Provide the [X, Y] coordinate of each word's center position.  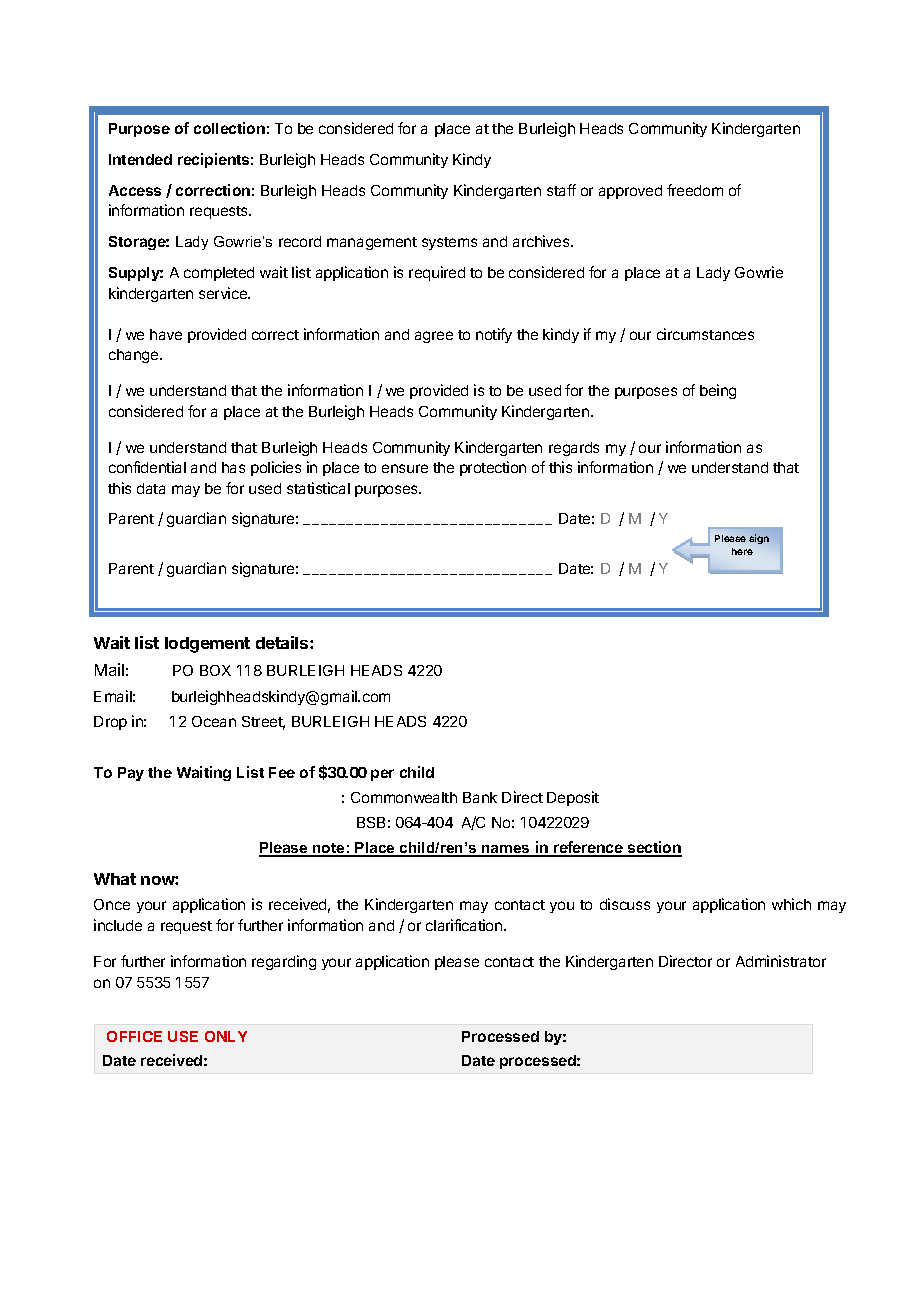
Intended [140, 159]
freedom [695, 190]
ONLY [226, 1036]
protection [493, 468]
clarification [465, 925]
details [283, 642]
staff [561, 190]
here [742, 551]
